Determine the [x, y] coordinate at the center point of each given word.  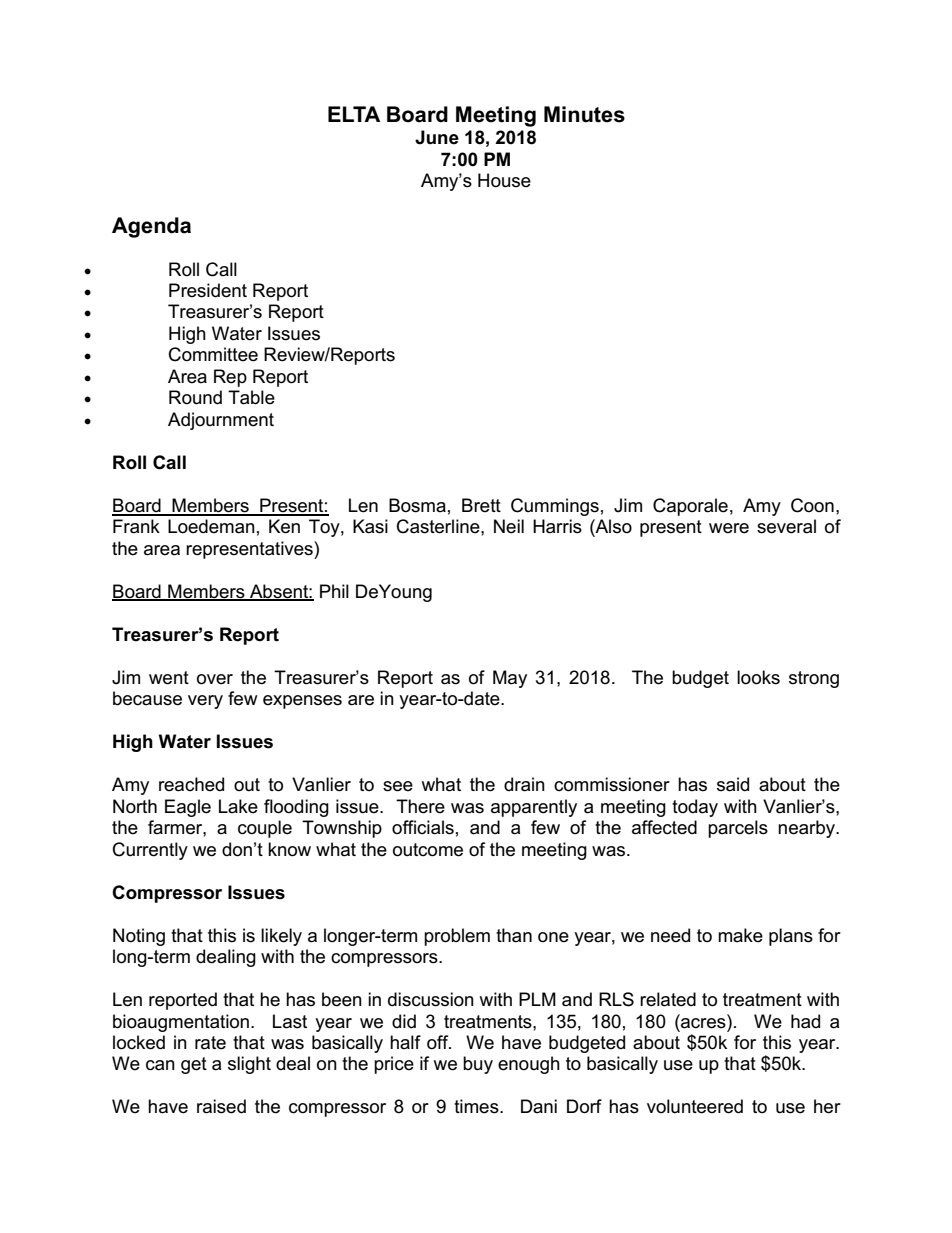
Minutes [584, 114]
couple [265, 829]
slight [249, 1065]
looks [758, 677]
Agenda [151, 227]
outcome [428, 850]
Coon [812, 505]
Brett [481, 505]
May [510, 679]
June [437, 137]
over [215, 679]
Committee [213, 354]
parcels [738, 829]
